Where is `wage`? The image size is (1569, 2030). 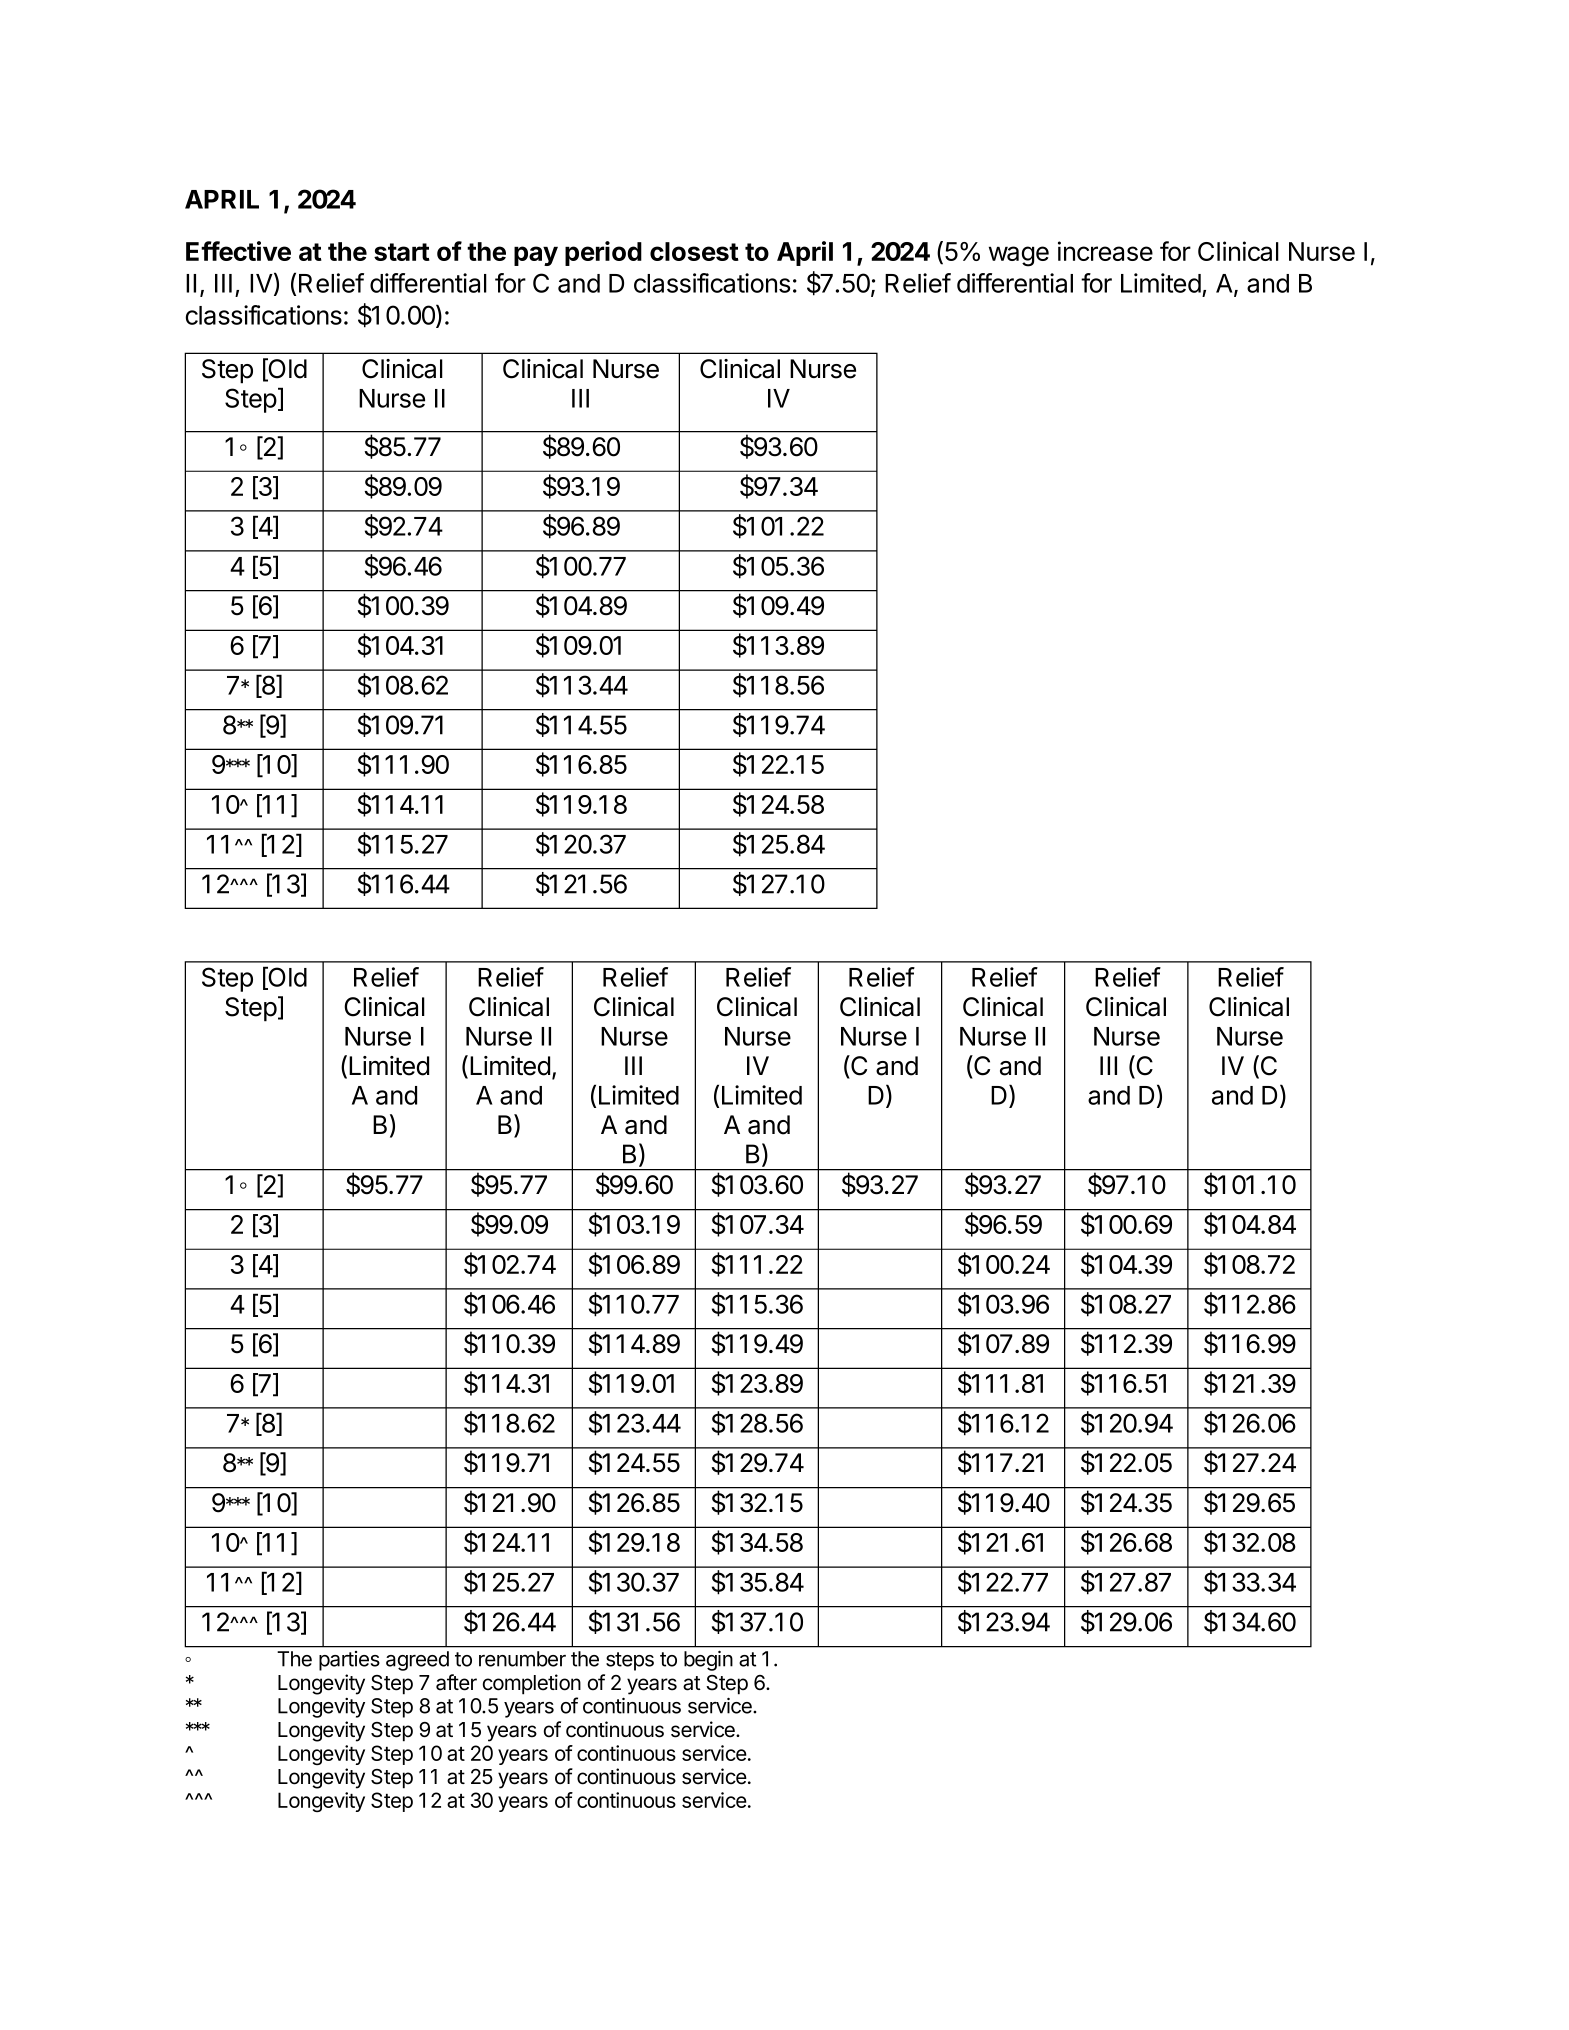
wage is located at coordinates (1019, 256).
